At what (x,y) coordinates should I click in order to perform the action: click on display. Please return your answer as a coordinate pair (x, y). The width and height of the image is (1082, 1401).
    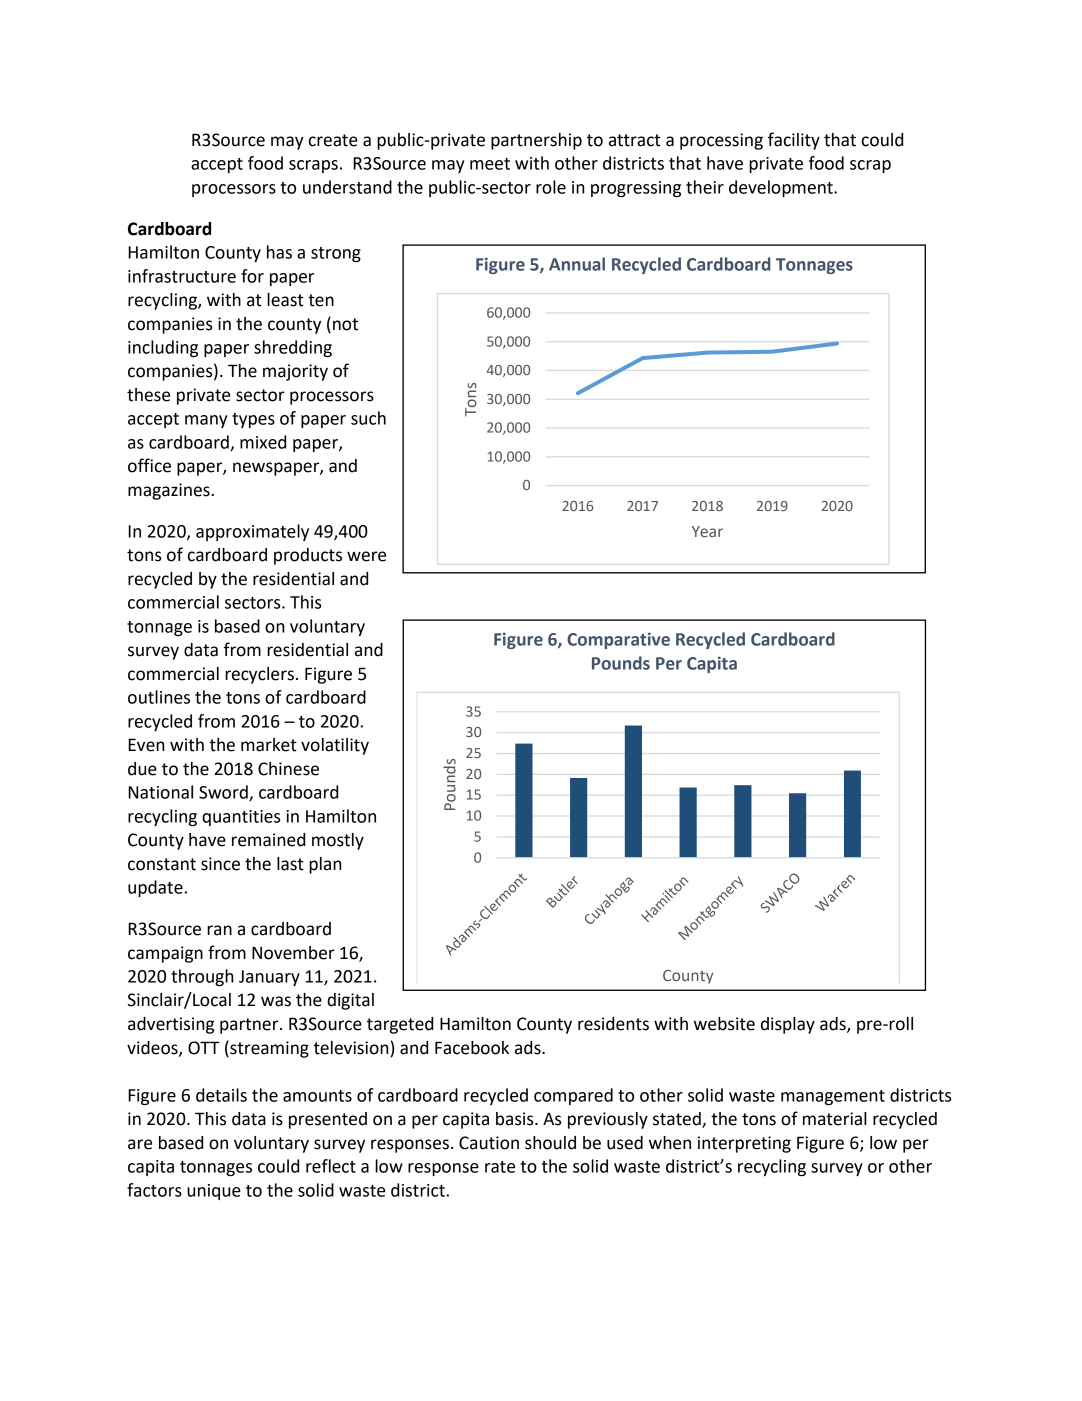
    Looking at the image, I should click on (788, 1025).
